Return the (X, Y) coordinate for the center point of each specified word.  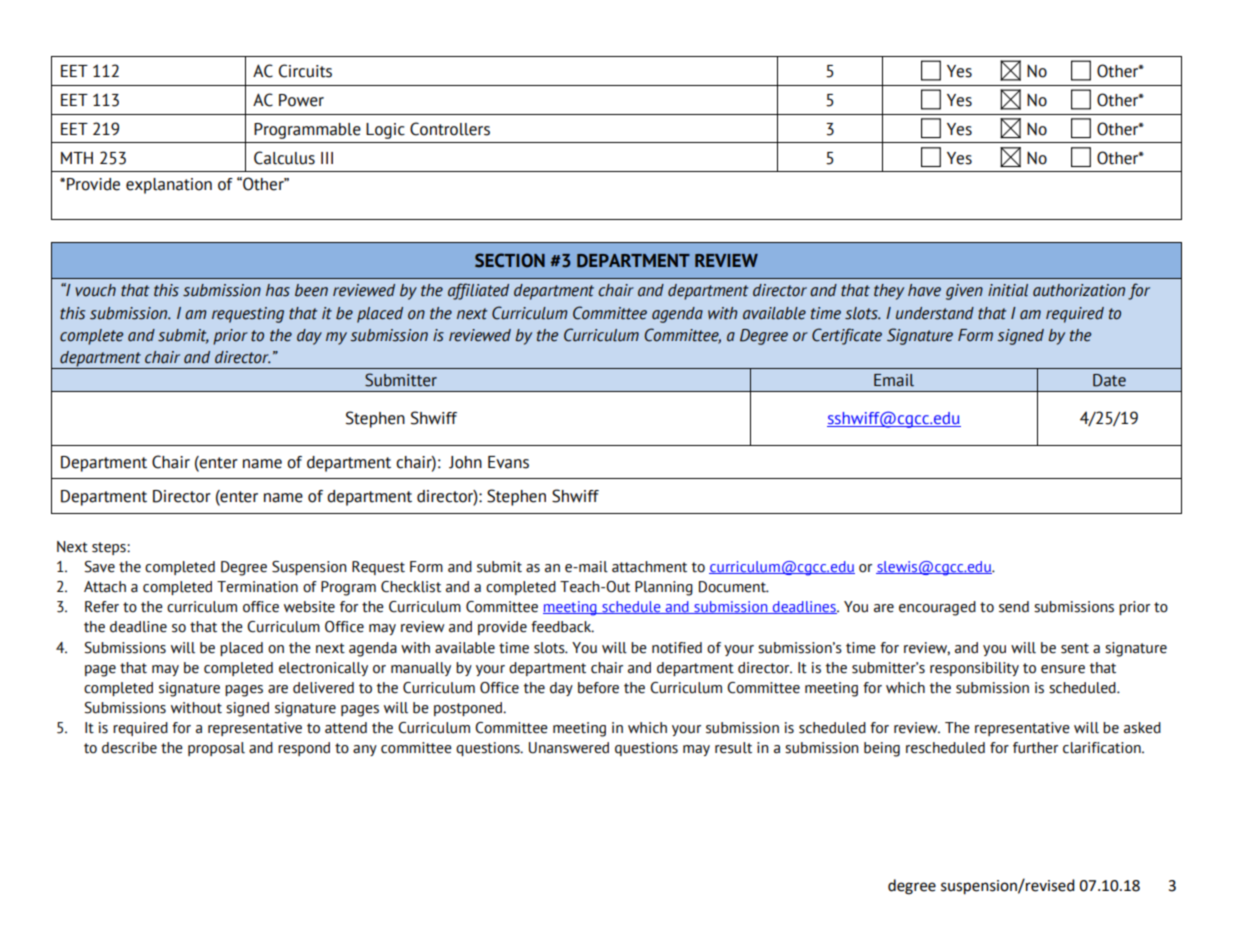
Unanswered (569, 748)
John (465, 462)
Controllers (450, 129)
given (964, 292)
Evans (508, 462)
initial (1008, 290)
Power (301, 100)
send (1014, 607)
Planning (664, 588)
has (278, 290)
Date (1109, 380)
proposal (216, 749)
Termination (257, 587)
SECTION (510, 260)
